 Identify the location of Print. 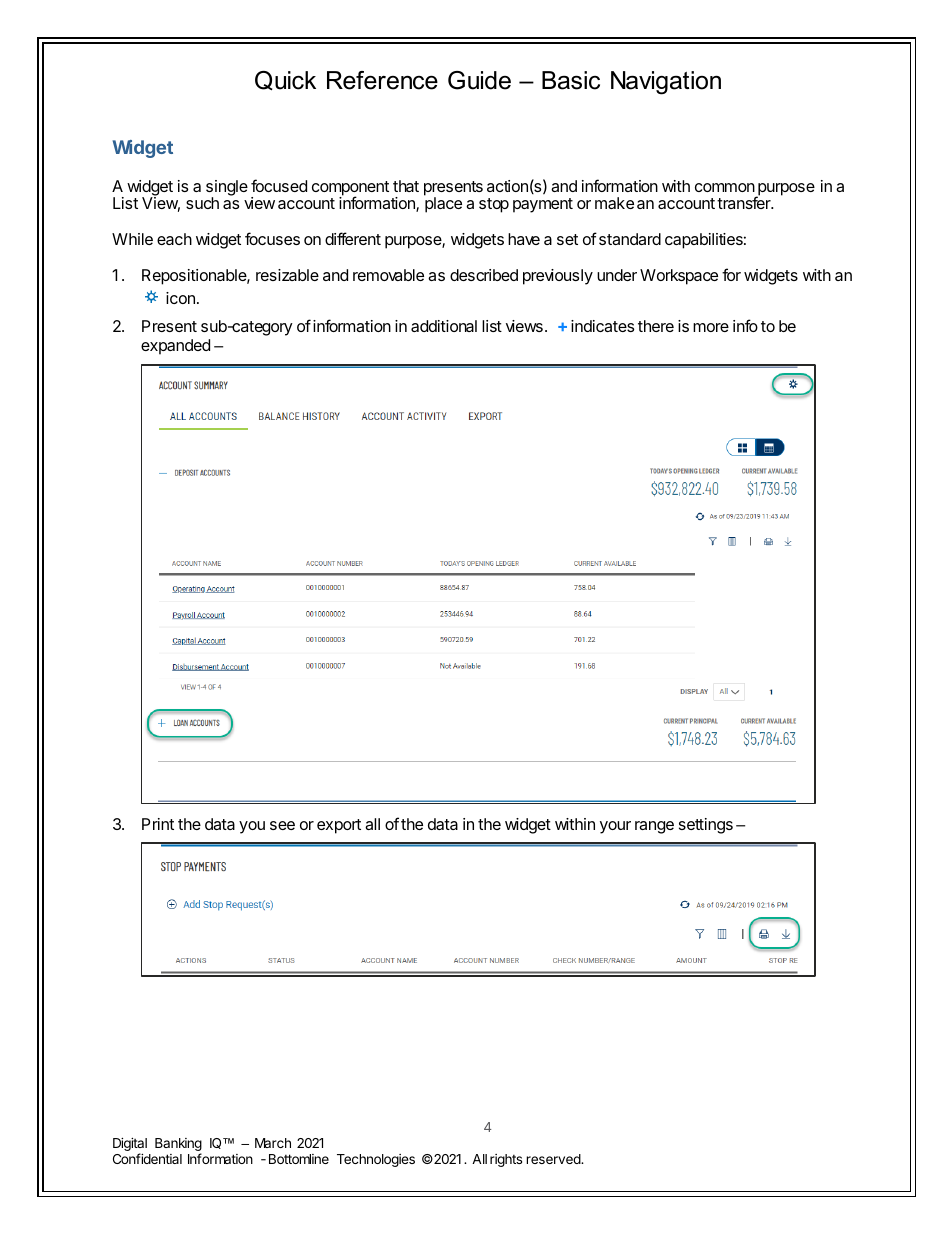
(158, 824).
